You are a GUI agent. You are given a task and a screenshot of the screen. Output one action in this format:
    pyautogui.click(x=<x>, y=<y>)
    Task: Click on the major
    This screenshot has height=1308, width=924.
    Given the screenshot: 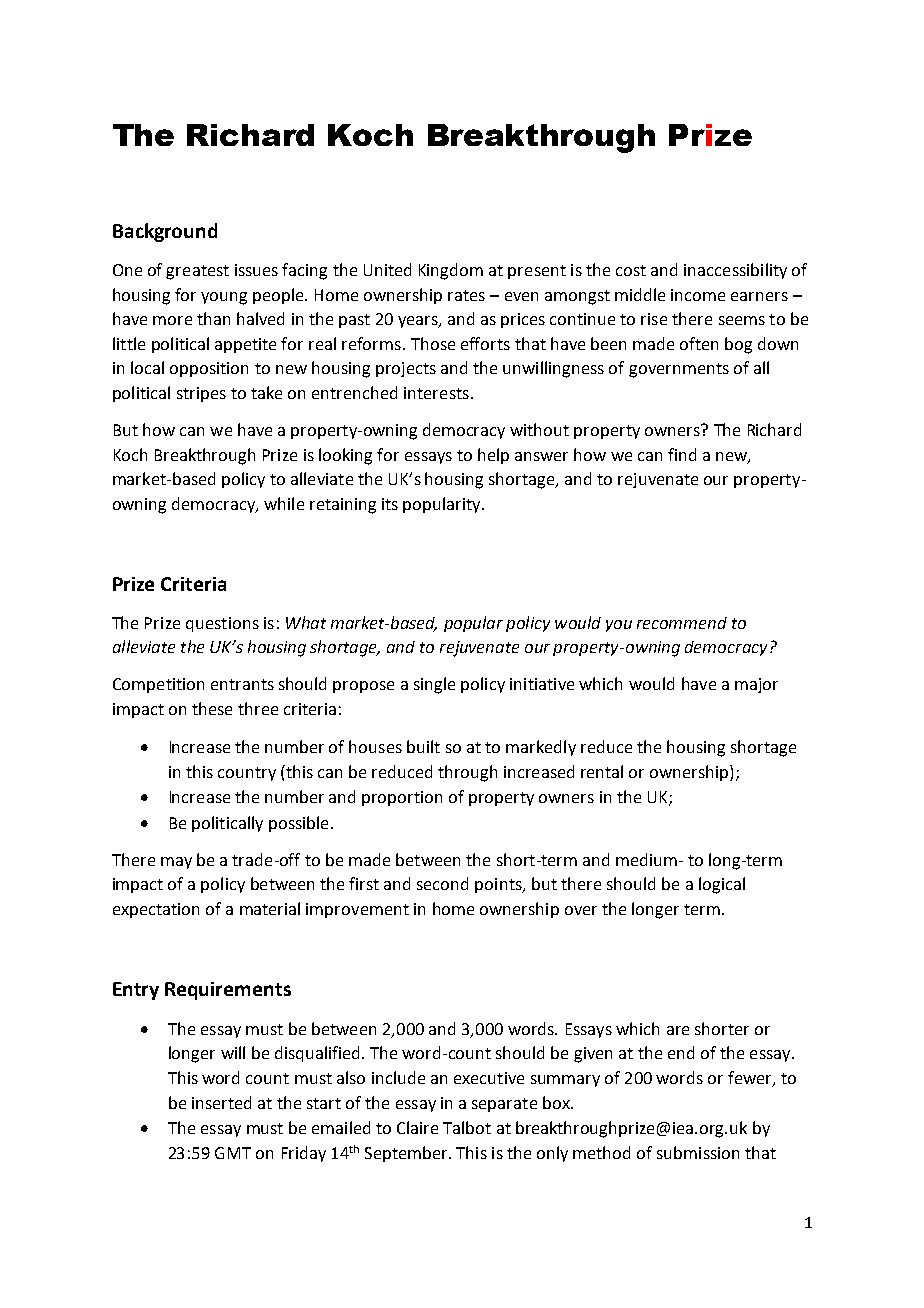 What is the action you would take?
    pyautogui.click(x=756, y=685)
